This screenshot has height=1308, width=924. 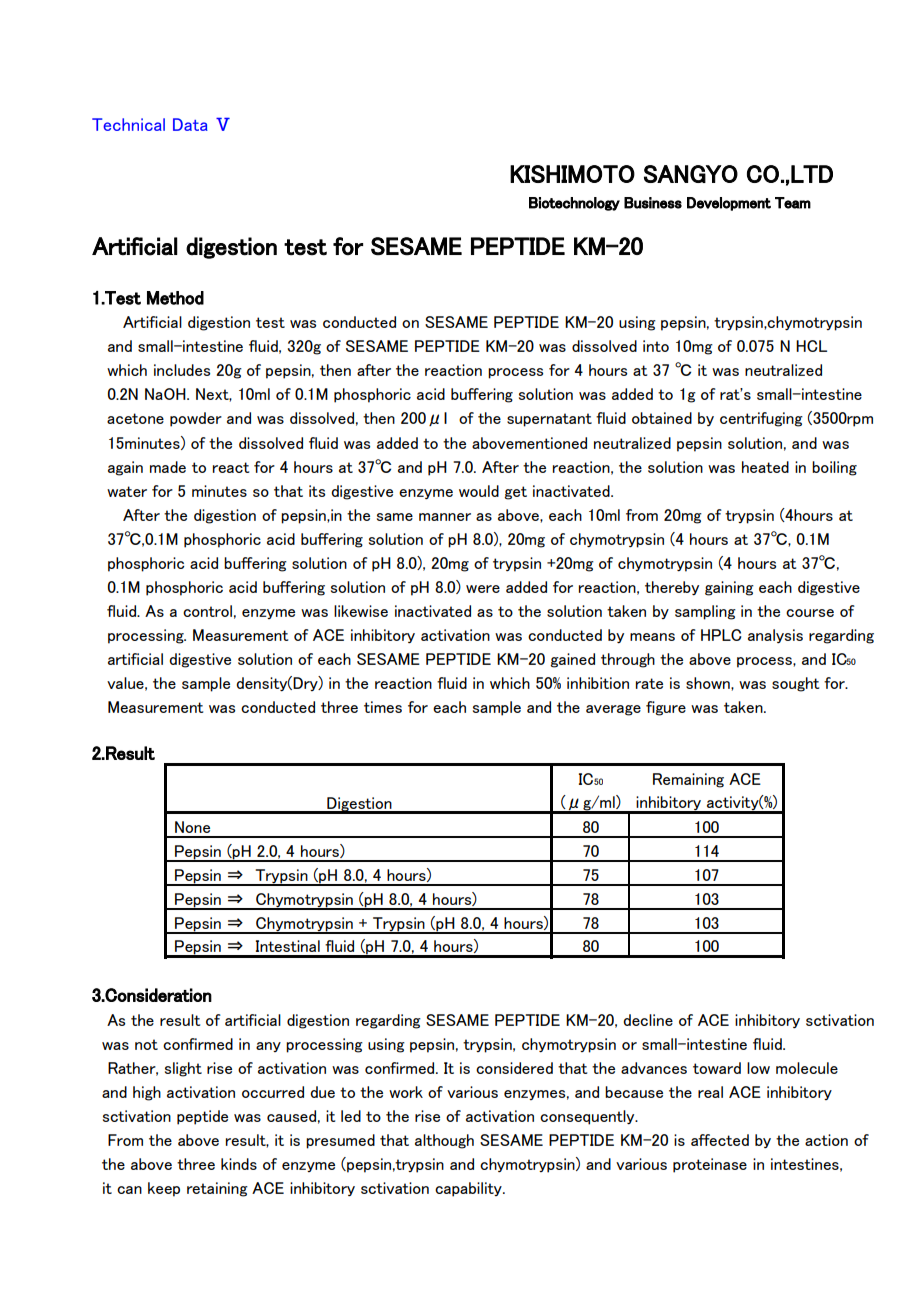 I want to click on Development, so click(x=729, y=204).
